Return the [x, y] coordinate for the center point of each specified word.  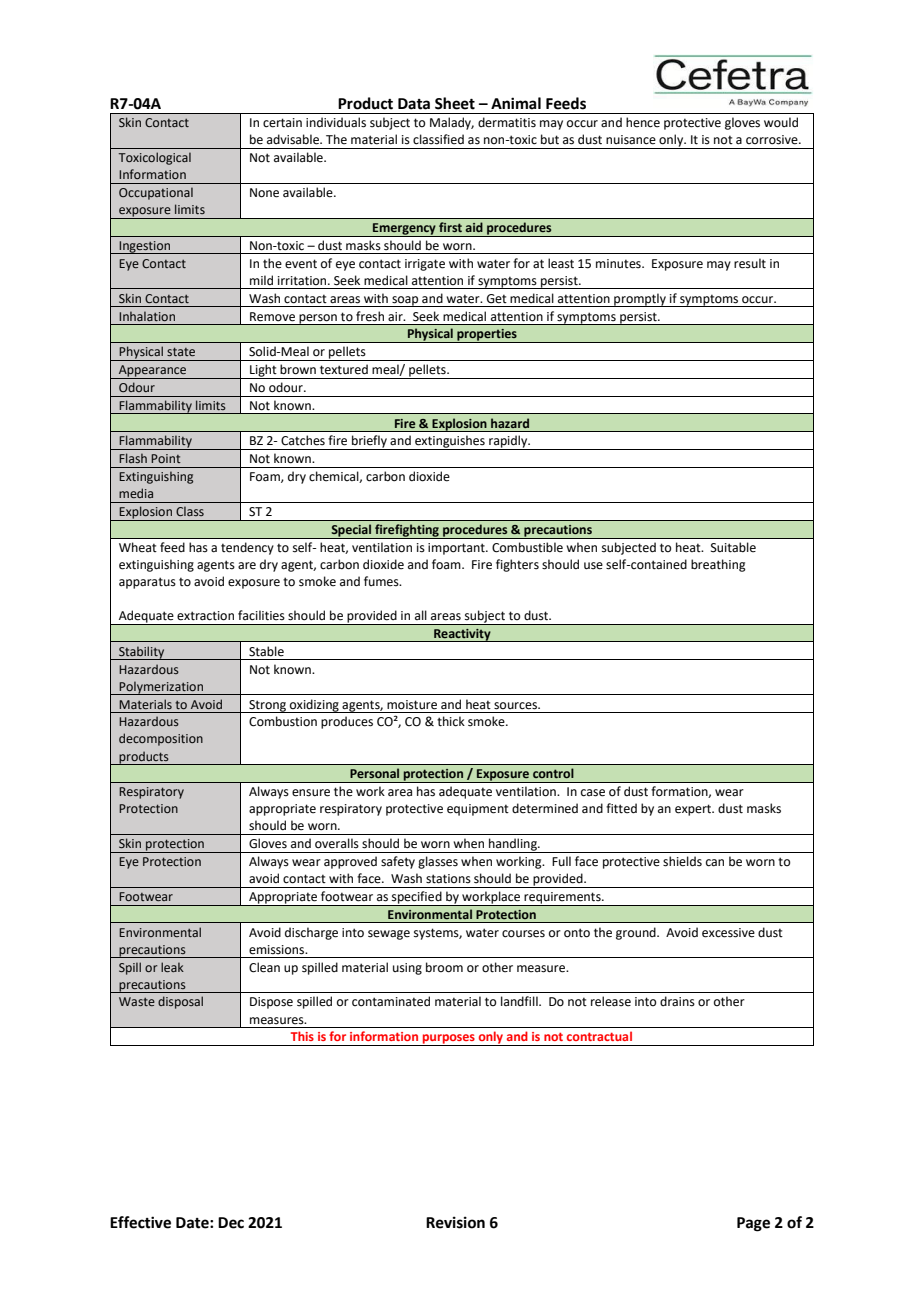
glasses [438, 862]
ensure [311, 793]
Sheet [455, 103]
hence [643, 122]
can [715, 863]
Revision [455, 1222]
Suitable [733, 547]
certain [282, 123]
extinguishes [450, 442]
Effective [140, 1222]
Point [166, 458]
